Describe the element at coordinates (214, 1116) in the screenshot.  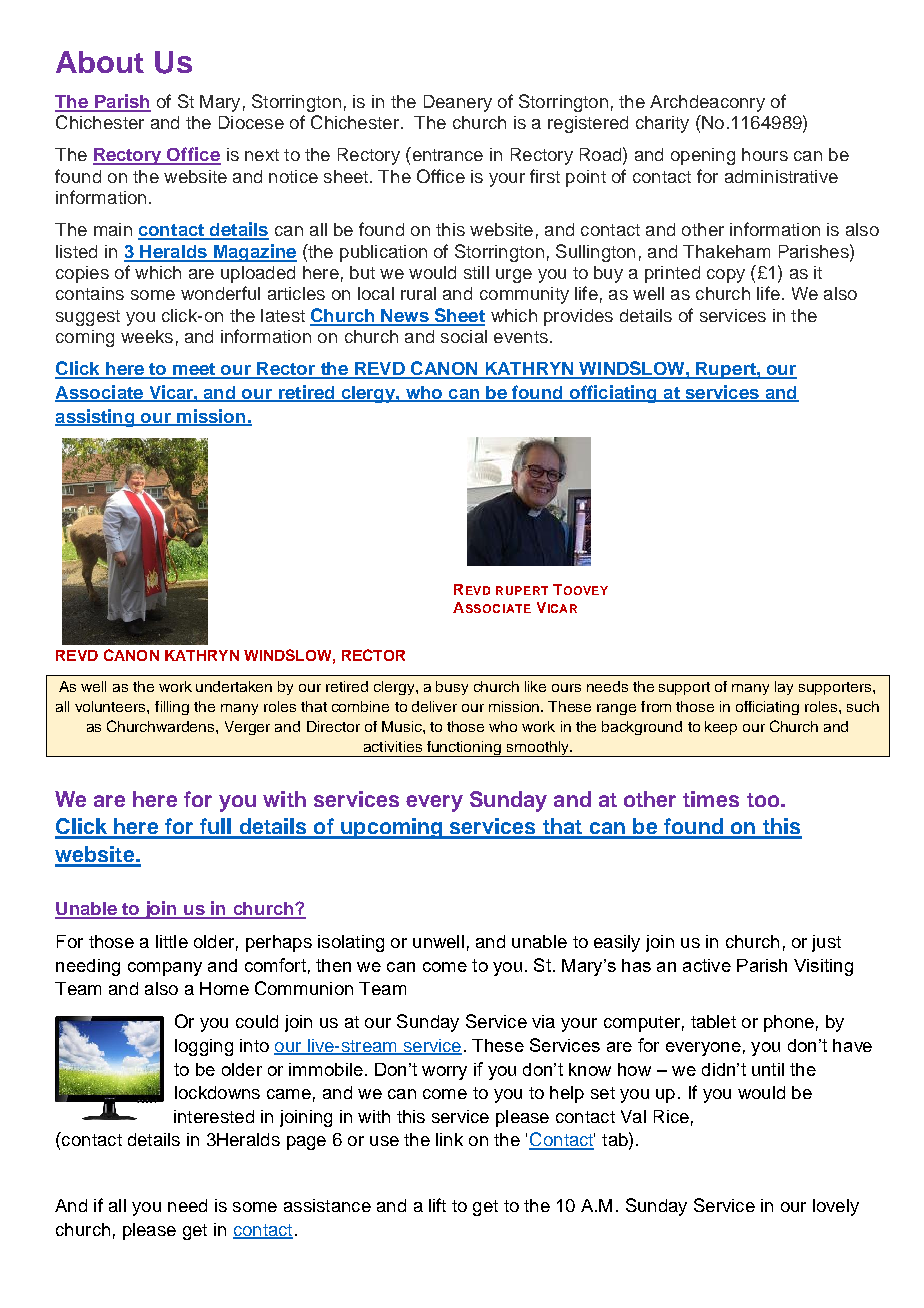
I see `interested` at that location.
